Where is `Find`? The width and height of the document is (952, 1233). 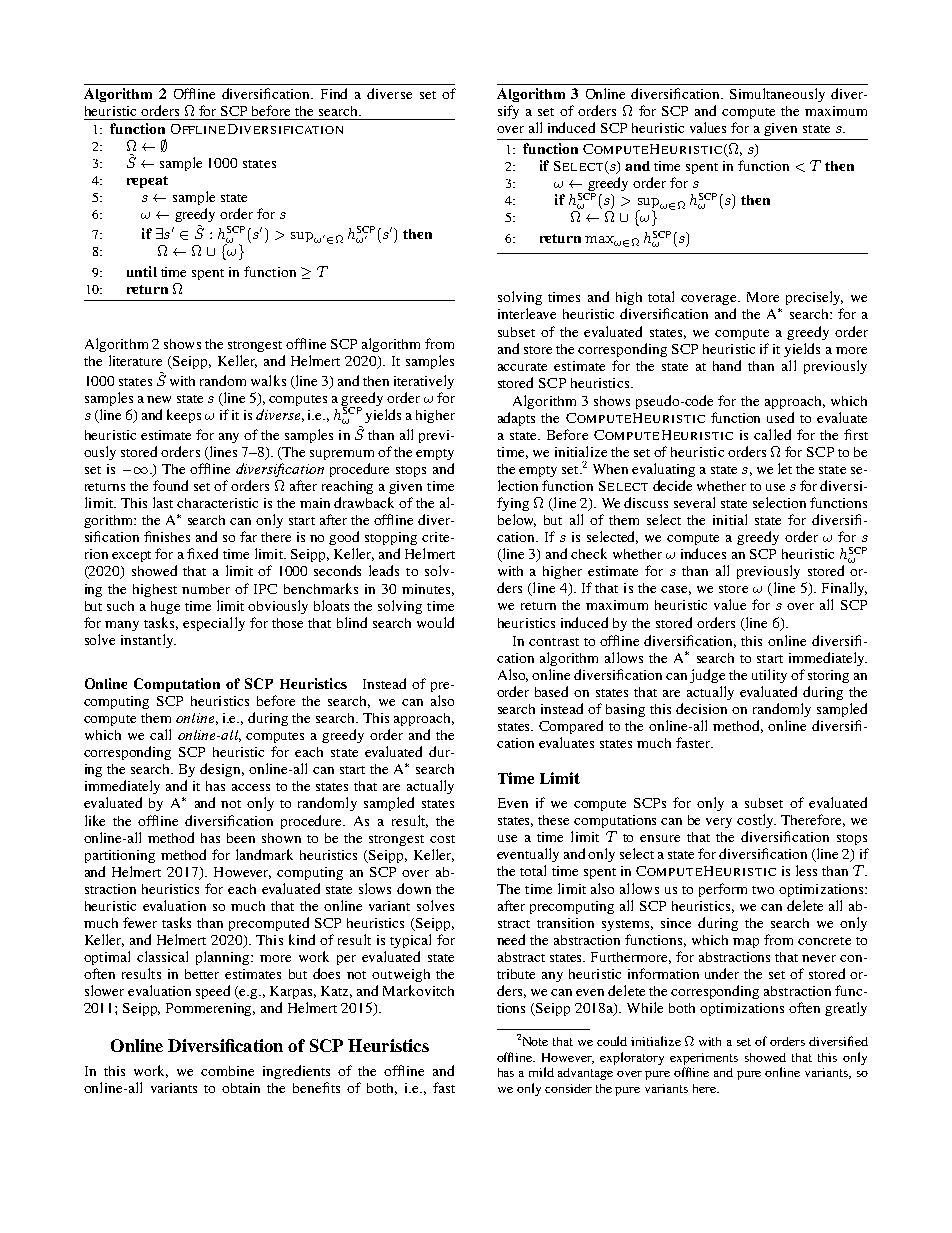
Find is located at coordinates (334, 93).
